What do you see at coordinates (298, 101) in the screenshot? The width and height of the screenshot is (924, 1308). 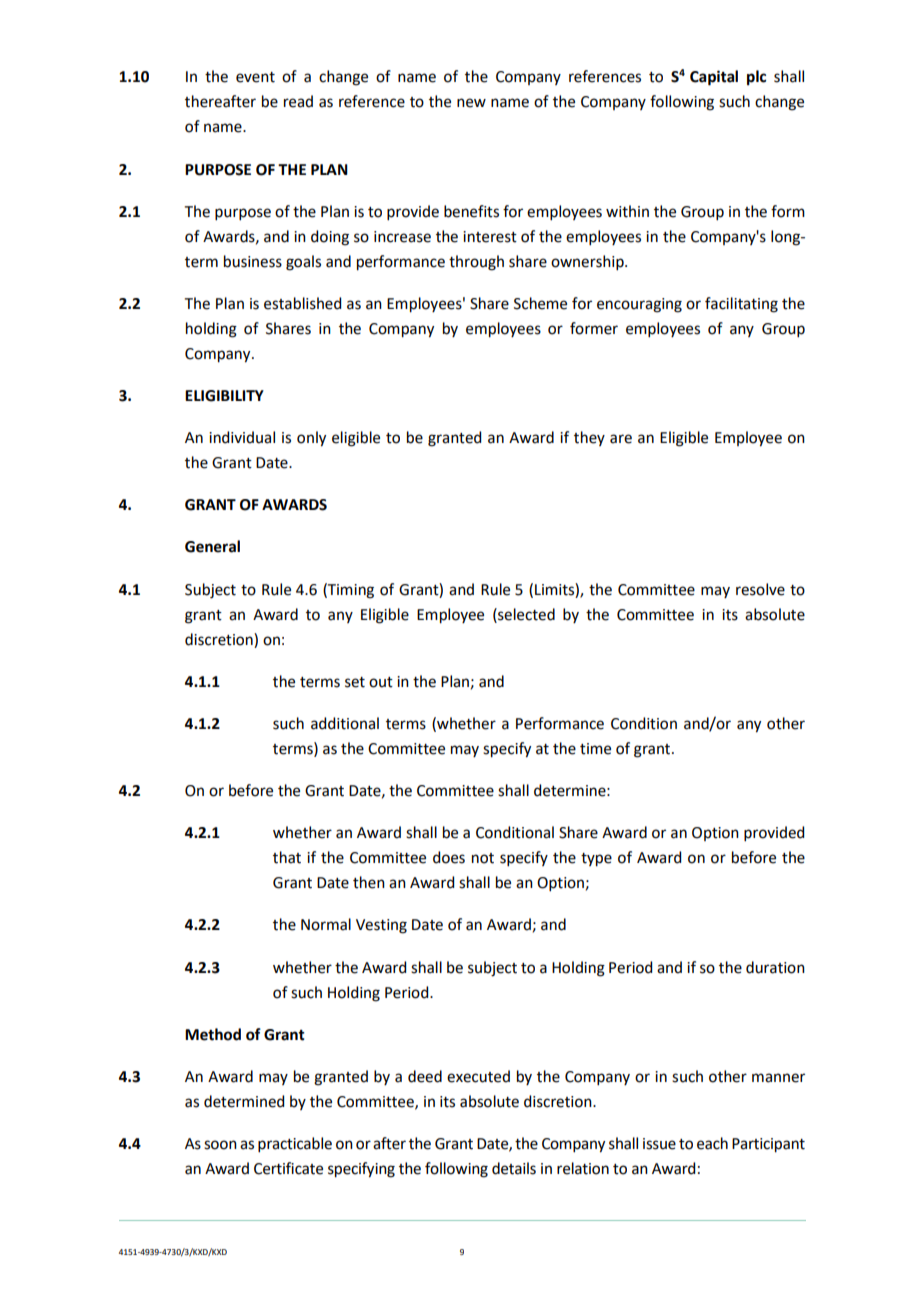 I see `read` at bounding box center [298, 101].
